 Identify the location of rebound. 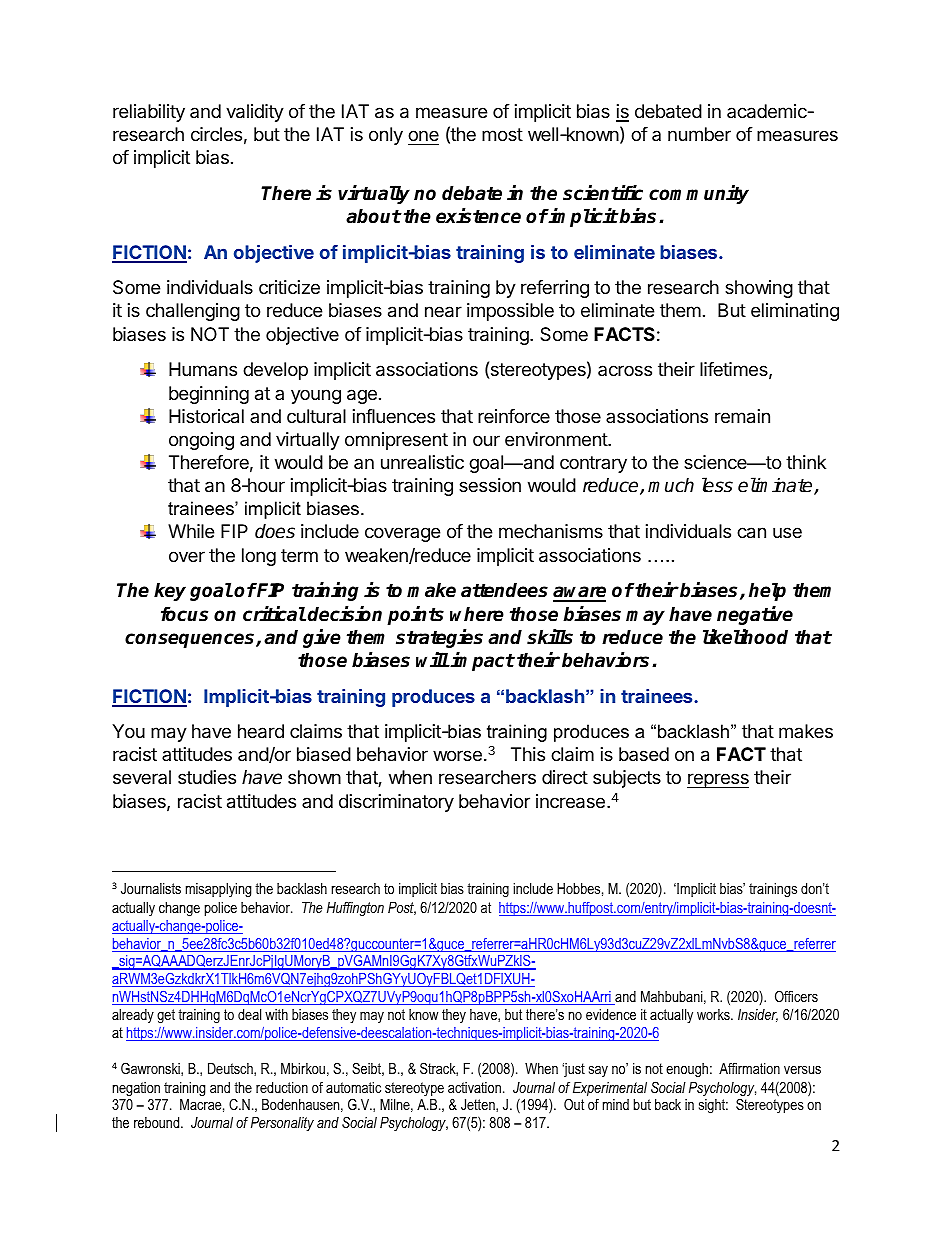
(158, 1122).
